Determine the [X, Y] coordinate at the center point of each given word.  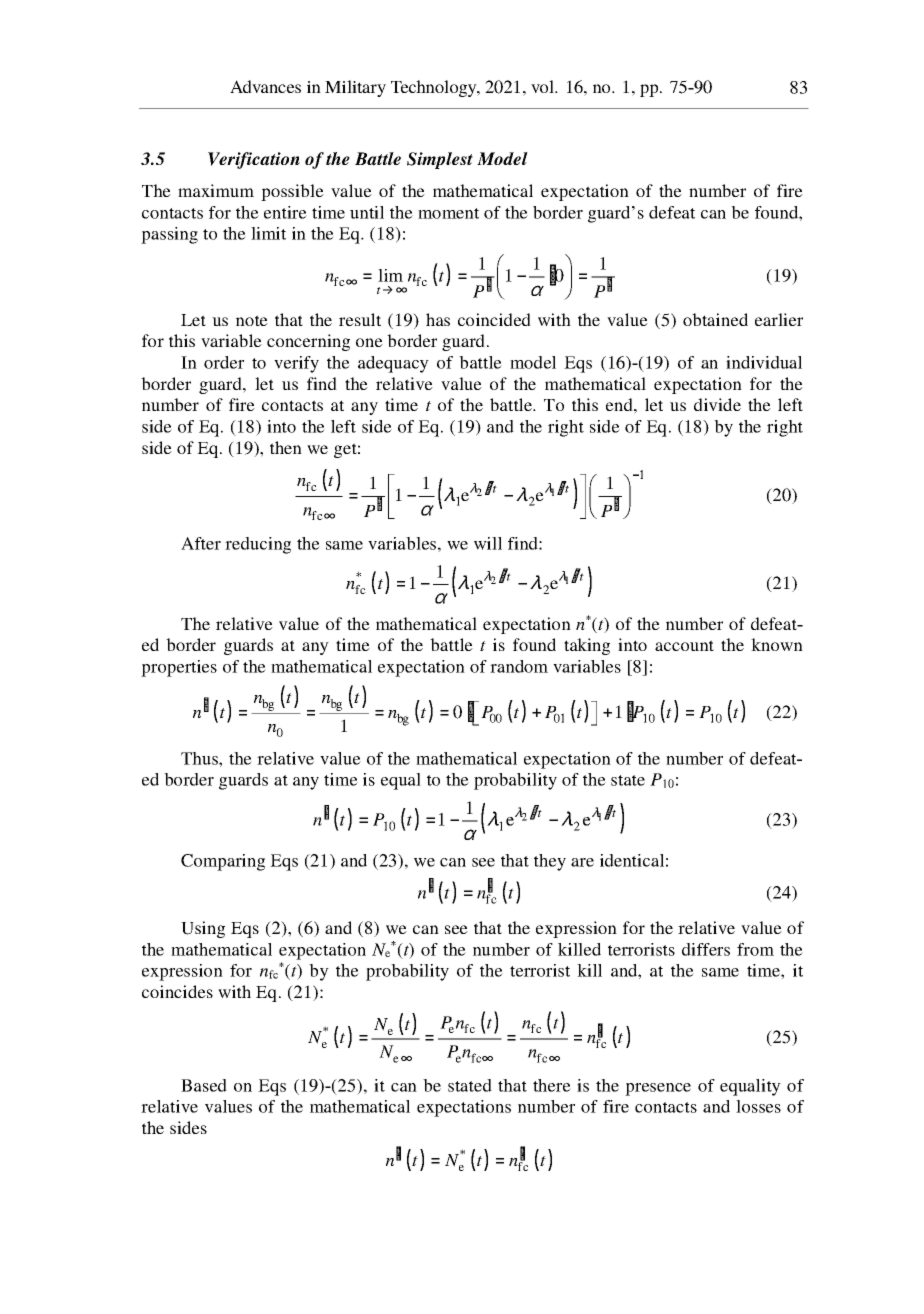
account [684, 645]
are [582, 862]
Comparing [223, 862]
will [488, 543]
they [550, 862]
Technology [435, 88]
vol [543, 86]
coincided [494, 319]
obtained [715, 319]
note [252, 320]
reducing [258, 545]
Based [204, 1085]
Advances [265, 86]
